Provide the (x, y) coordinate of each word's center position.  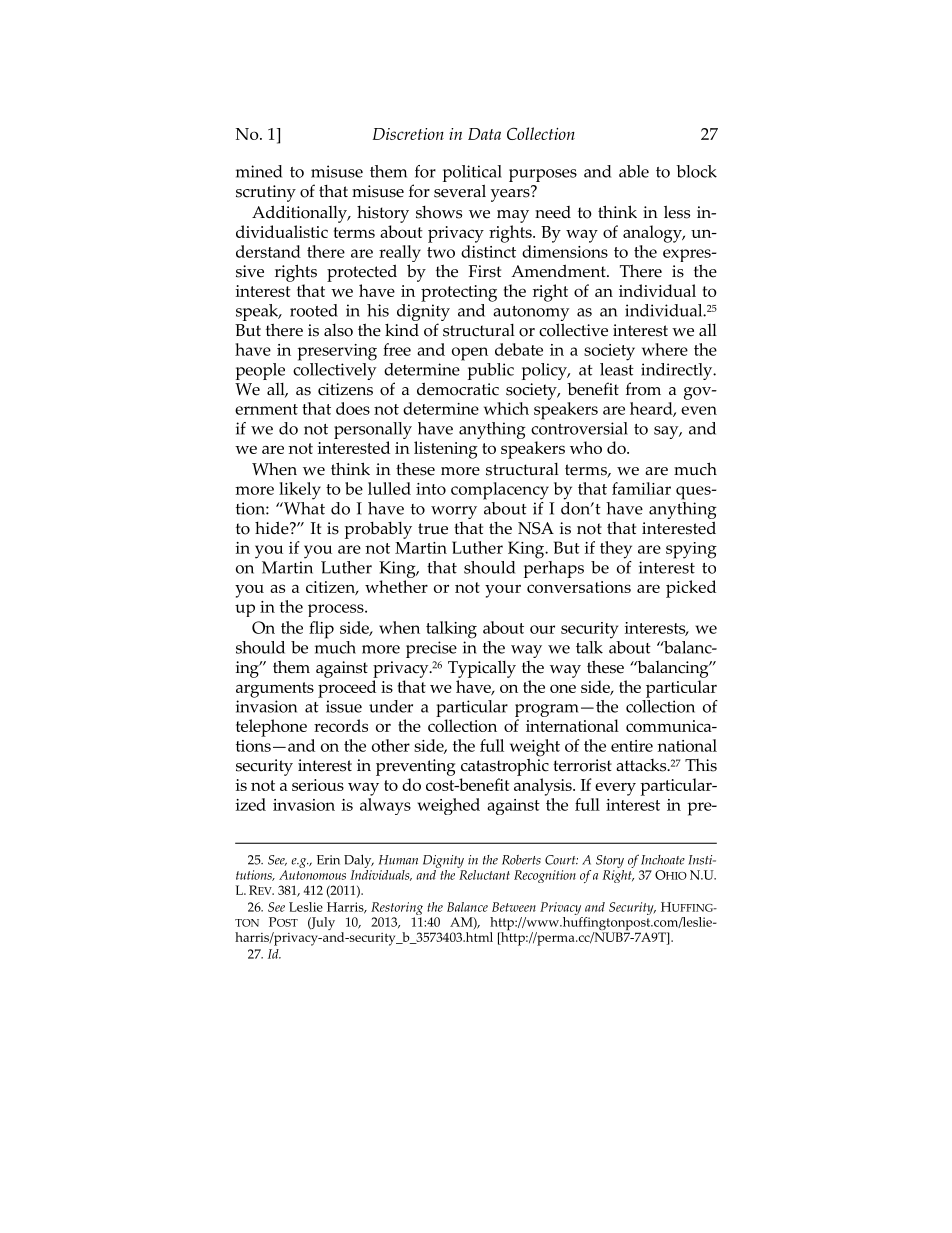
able (634, 171)
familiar (641, 488)
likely (300, 491)
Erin (328, 860)
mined (259, 171)
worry (454, 512)
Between (514, 907)
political (472, 175)
